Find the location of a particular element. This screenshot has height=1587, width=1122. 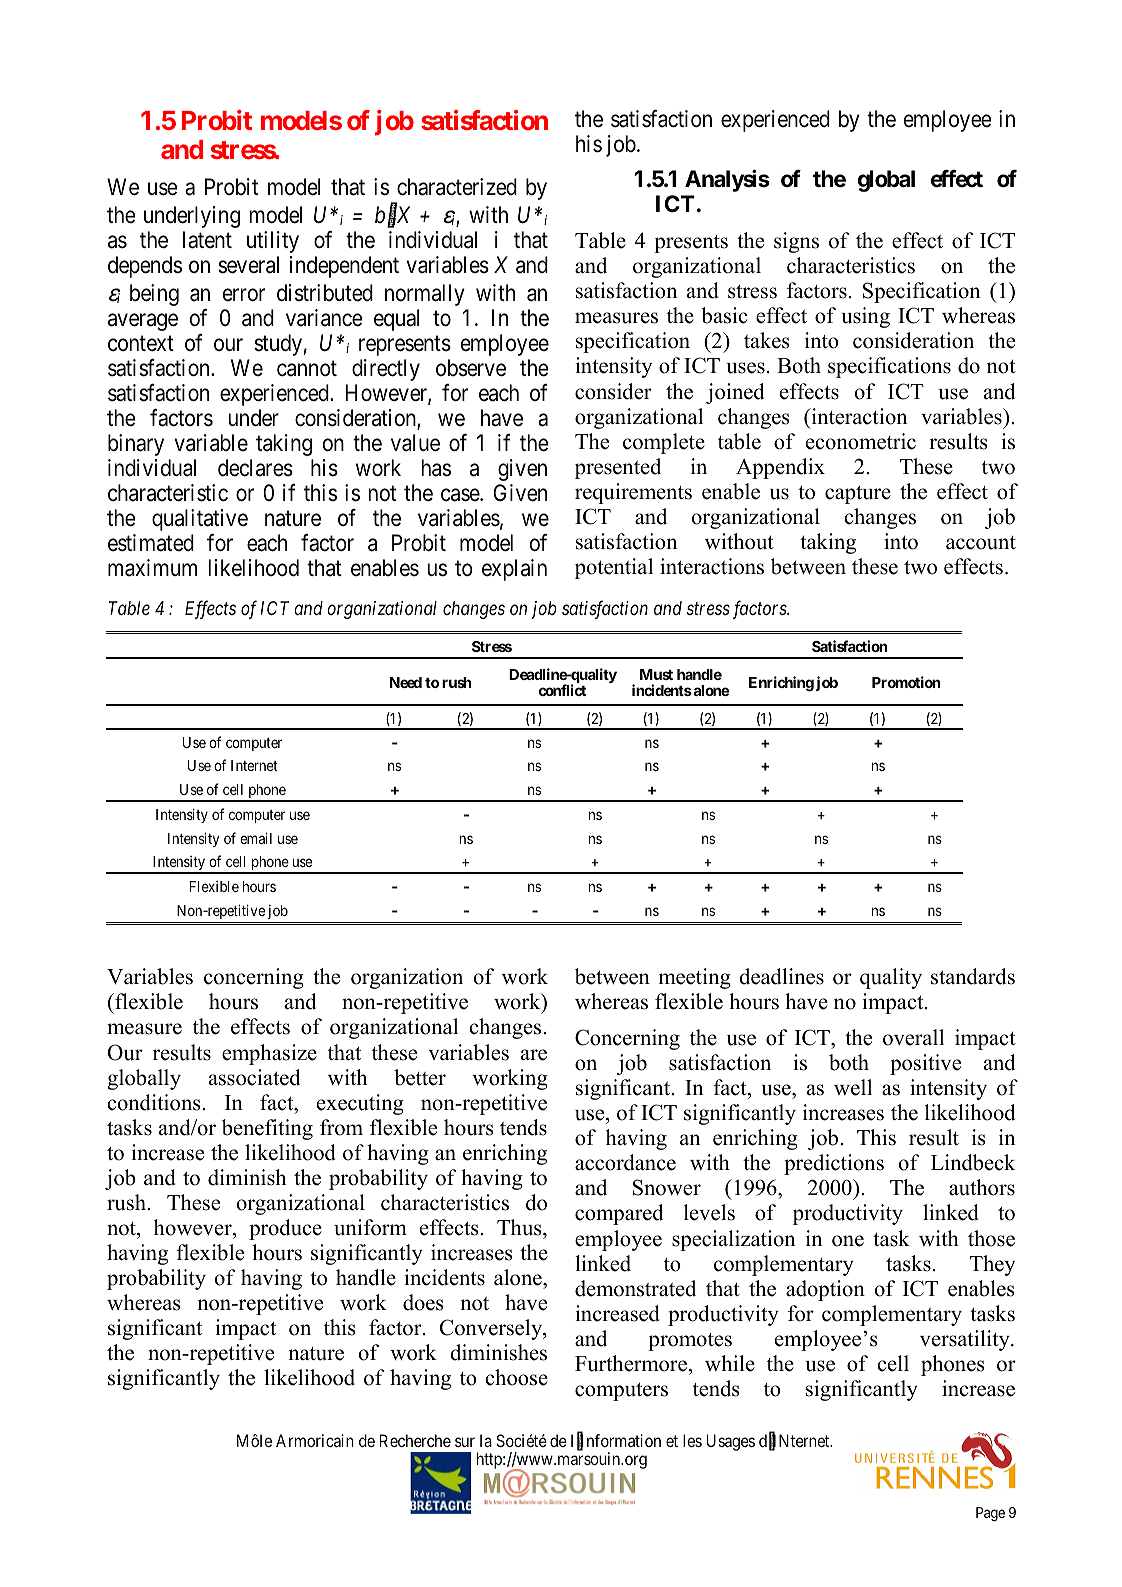

characterized is located at coordinates (457, 187).
